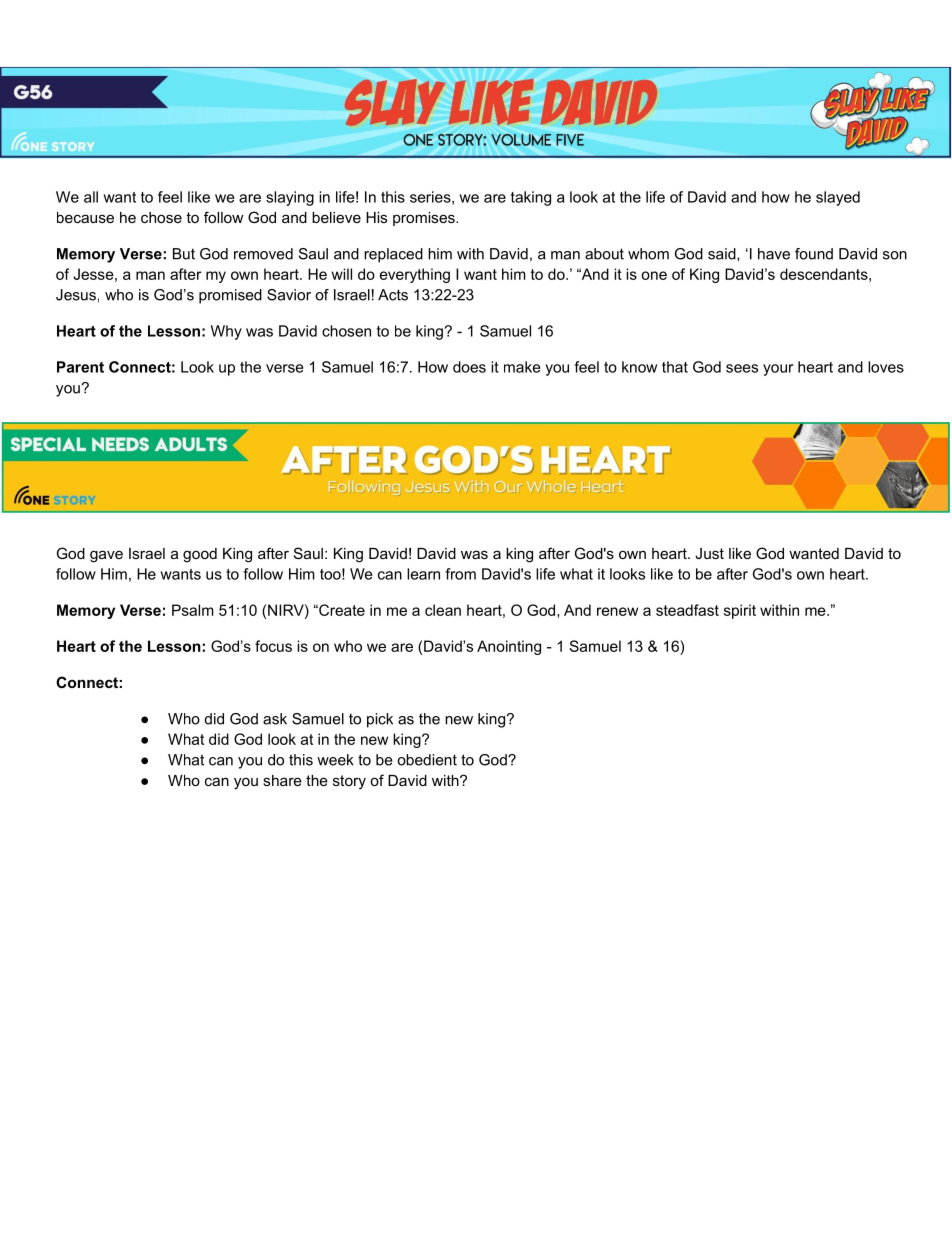  What do you see at coordinates (200, 555) in the screenshot?
I see `good` at bounding box center [200, 555].
